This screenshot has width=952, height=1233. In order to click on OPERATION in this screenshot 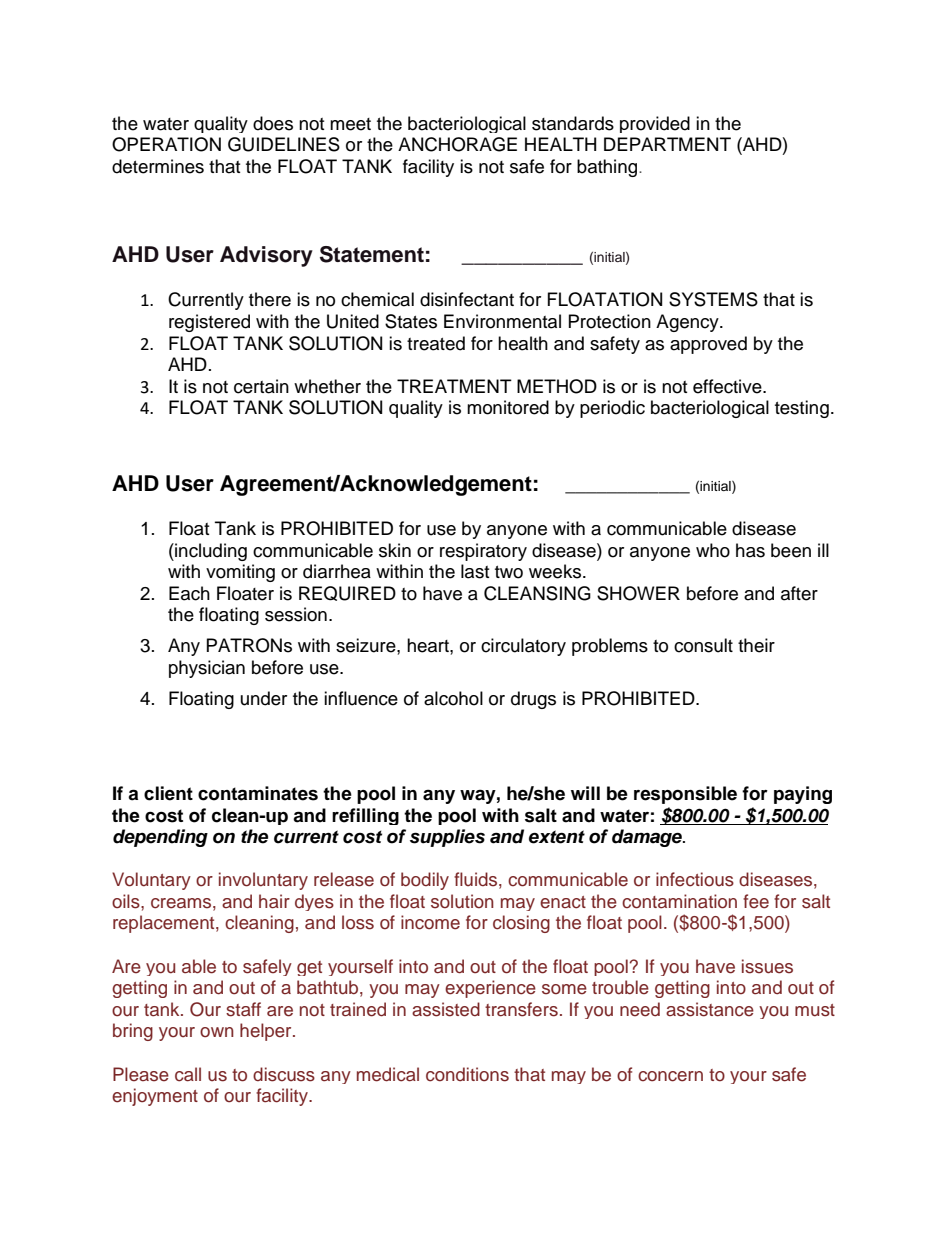, I will do `click(166, 144)`.
